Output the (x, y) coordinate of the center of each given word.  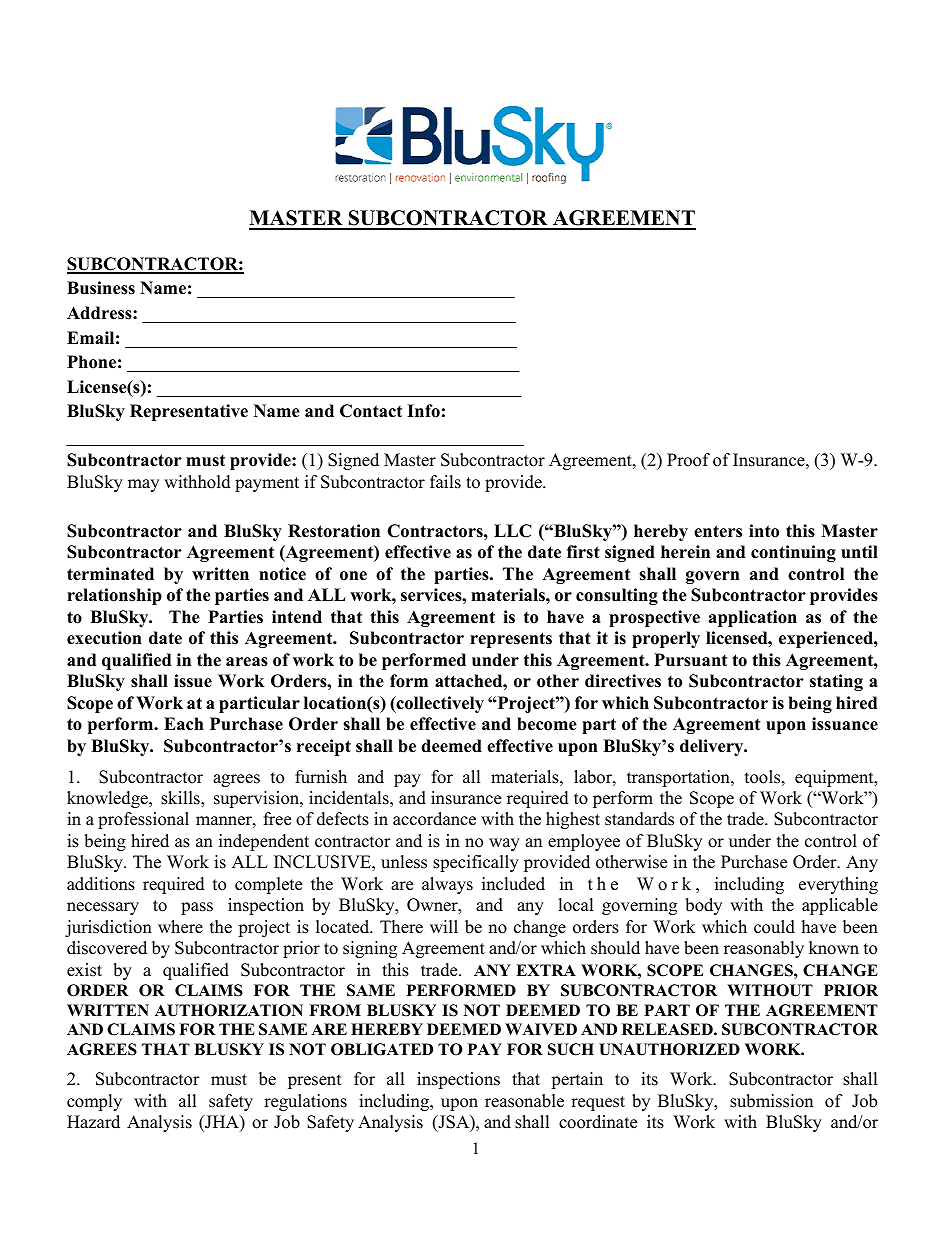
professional (143, 820)
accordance (434, 819)
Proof (688, 460)
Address (100, 313)
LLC (513, 531)
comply (94, 1102)
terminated (110, 574)
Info (423, 411)
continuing (793, 553)
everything (838, 885)
